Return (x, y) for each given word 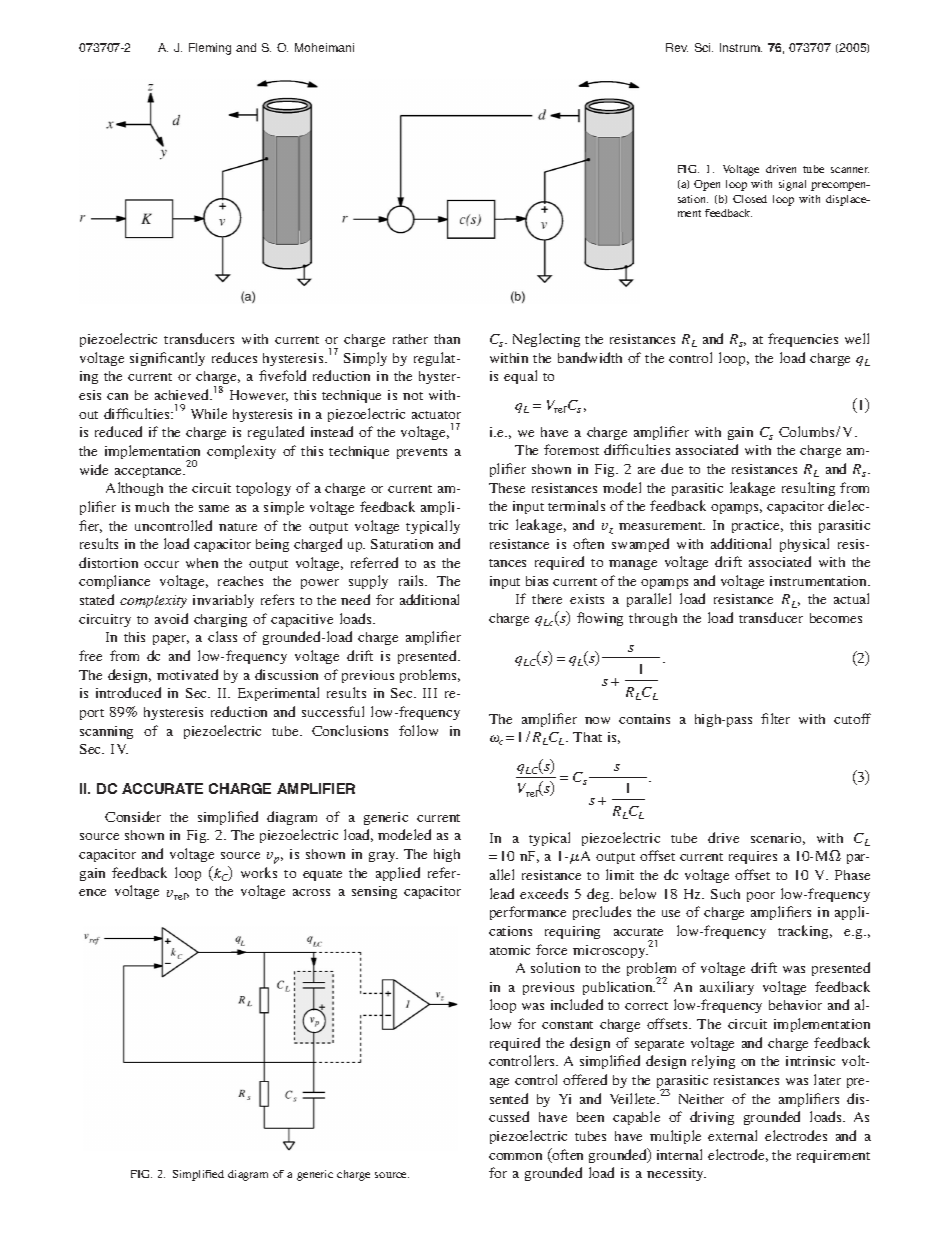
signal (792, 185)
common (515, 1156)
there (547, 599)
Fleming (210, 49)
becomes (836, 618)
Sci (704, 47)
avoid (171, 618)
